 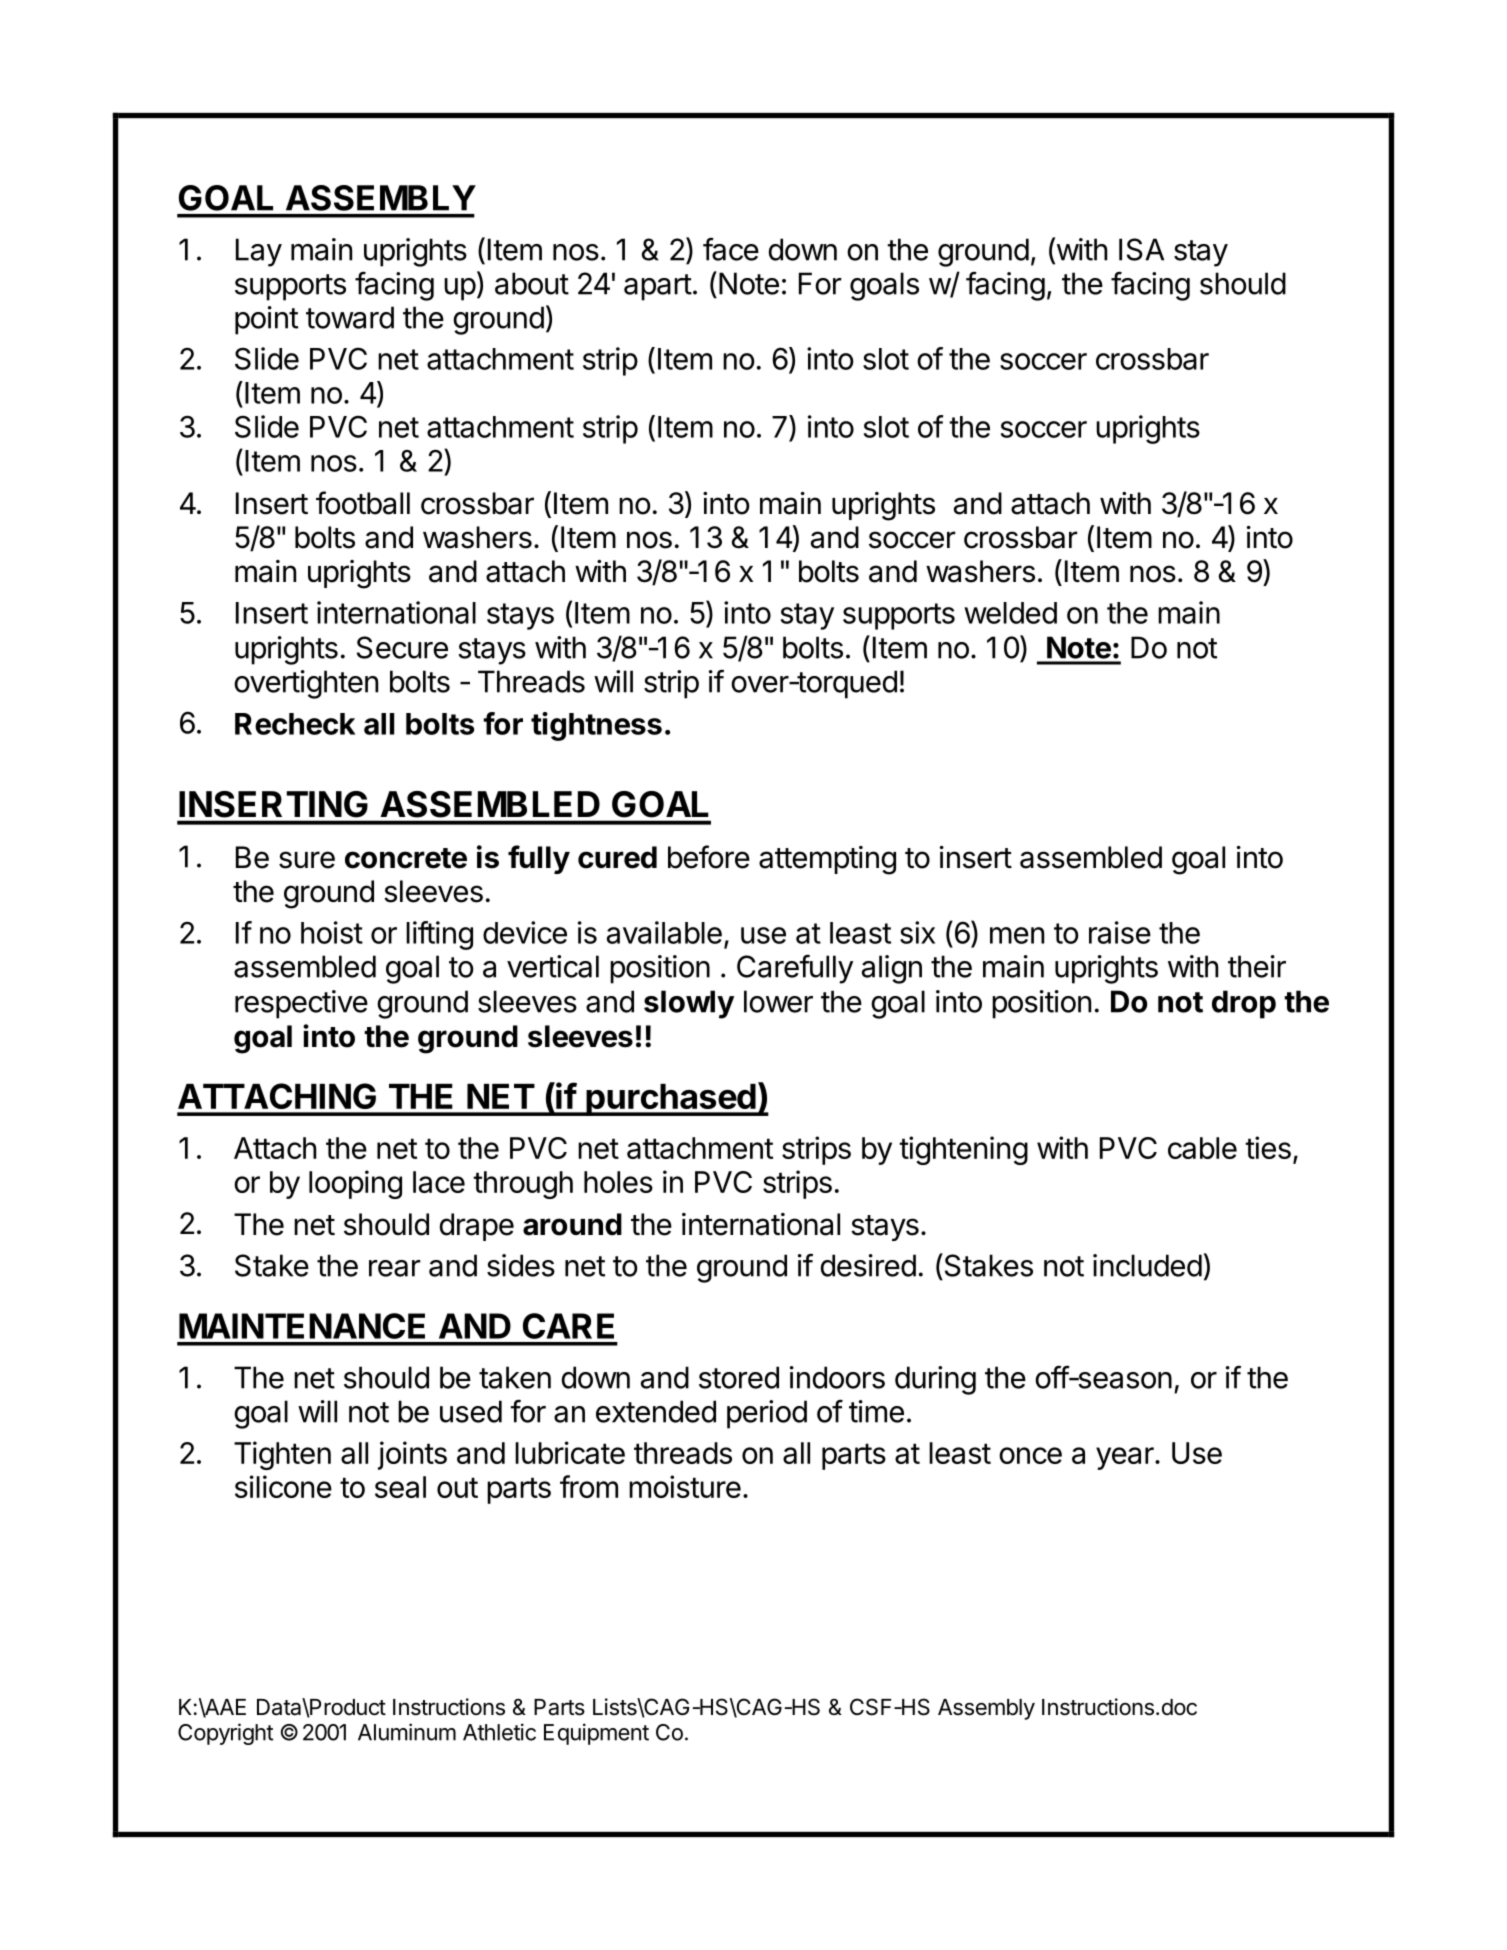 I want to click on ISA, so click(x=1141, y=249).
